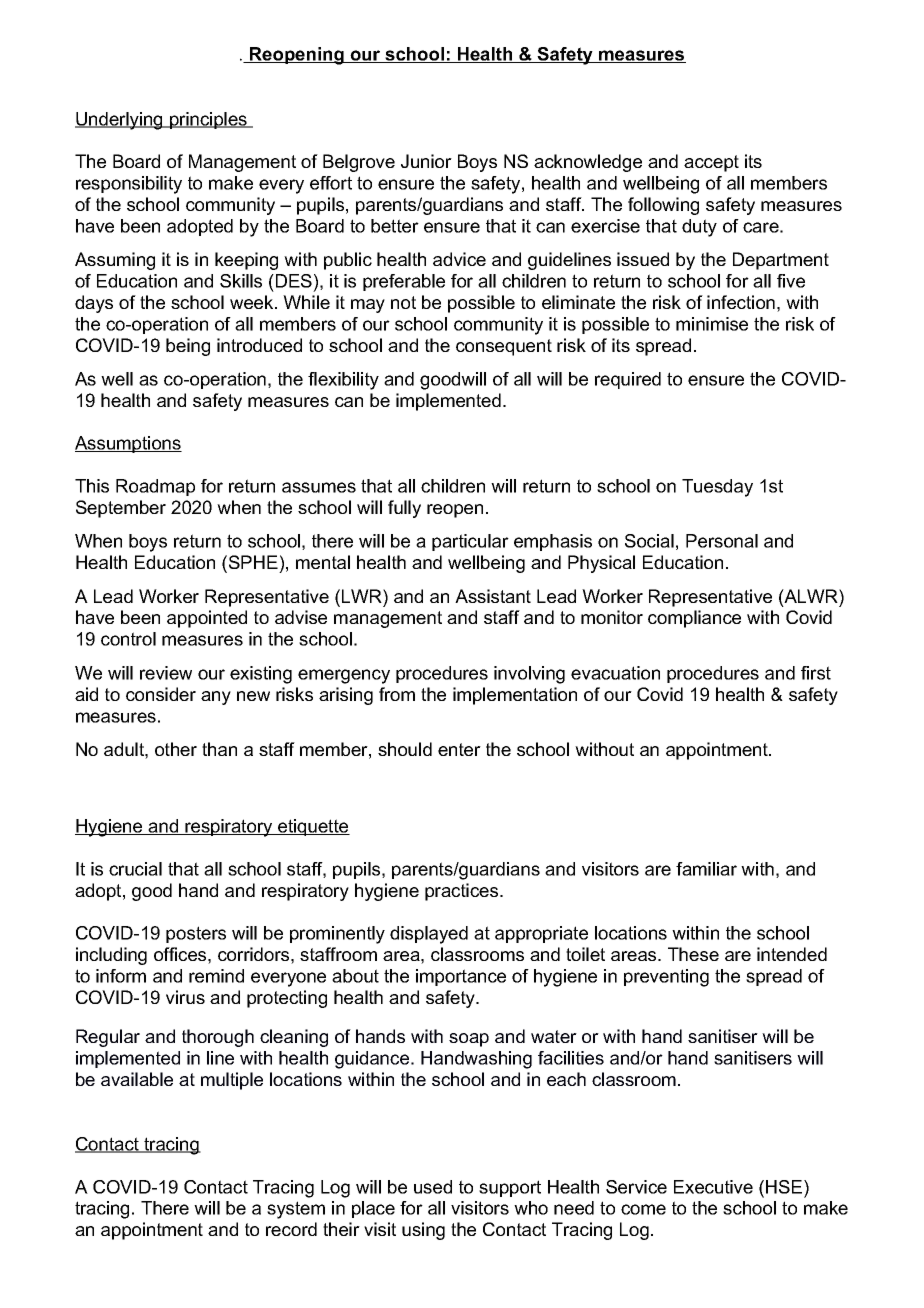 This screenshot has height=1308, width=924. I want to click on familiar, so click(706, 869).
